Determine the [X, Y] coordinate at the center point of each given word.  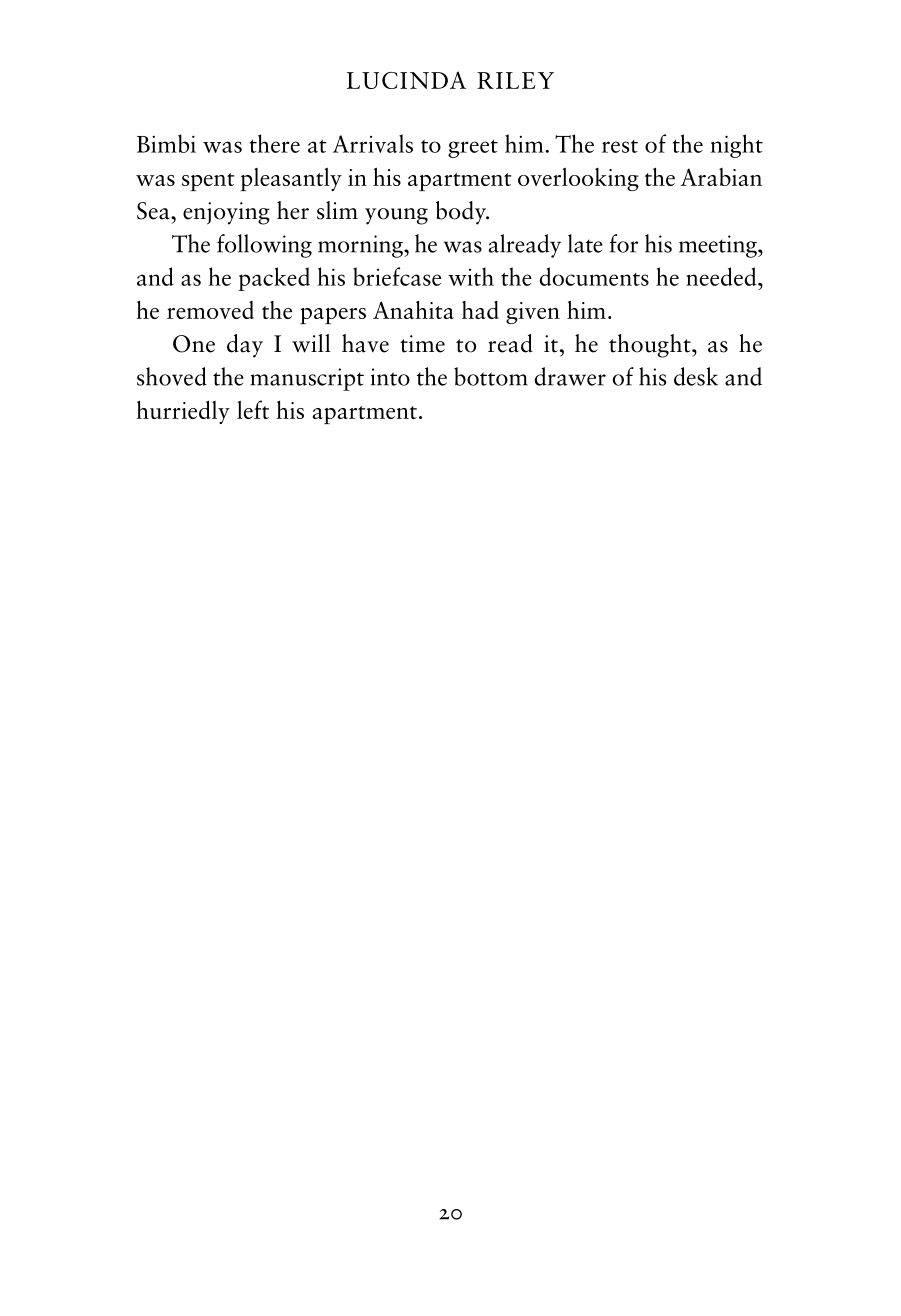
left [253, 409]
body [462, 213]
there [275, 143]
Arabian [721, 177]
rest [620, 146]
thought [651, 346]
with [471, 276]
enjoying [226, 213]
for [624, 243]
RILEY [515, 80]
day [245, 346]
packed [274, 279]
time [422, 344]
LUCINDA [406, 80]
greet [473, 149]
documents [594, 276]
